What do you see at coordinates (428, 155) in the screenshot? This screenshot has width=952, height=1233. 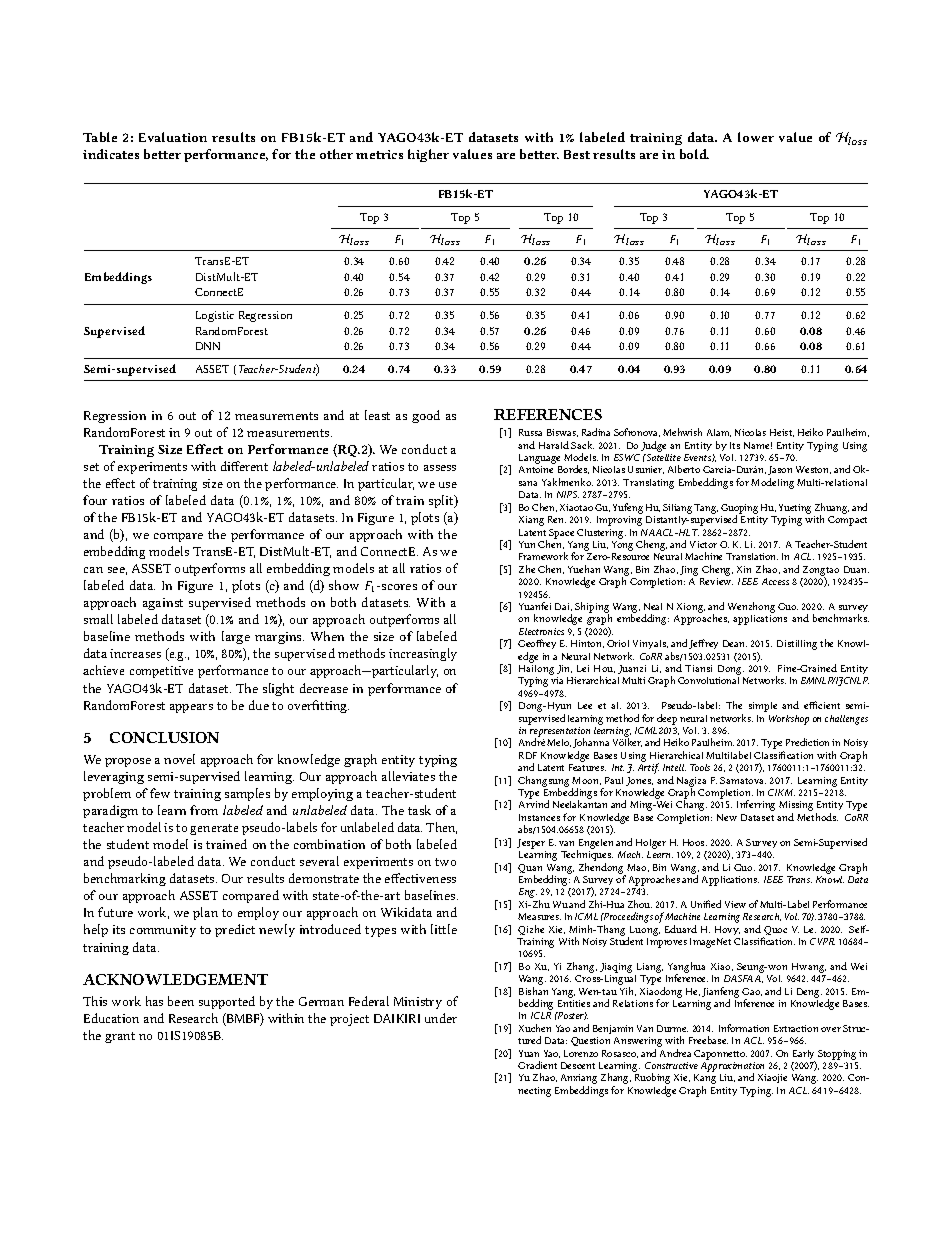 I see `higher` at bounding box center [428, 155].
